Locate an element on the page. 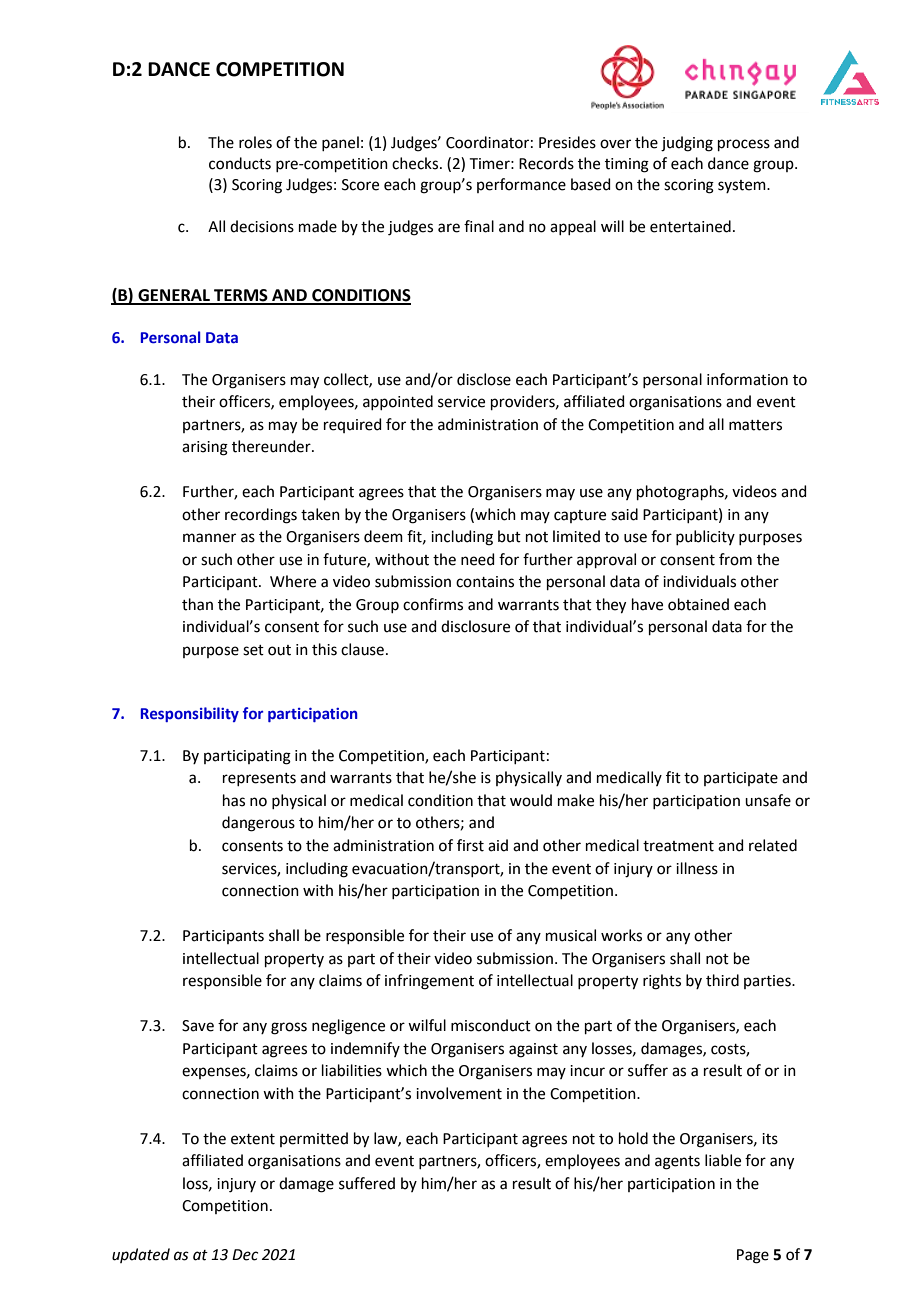  judging is located at coordinates (687, 144).
